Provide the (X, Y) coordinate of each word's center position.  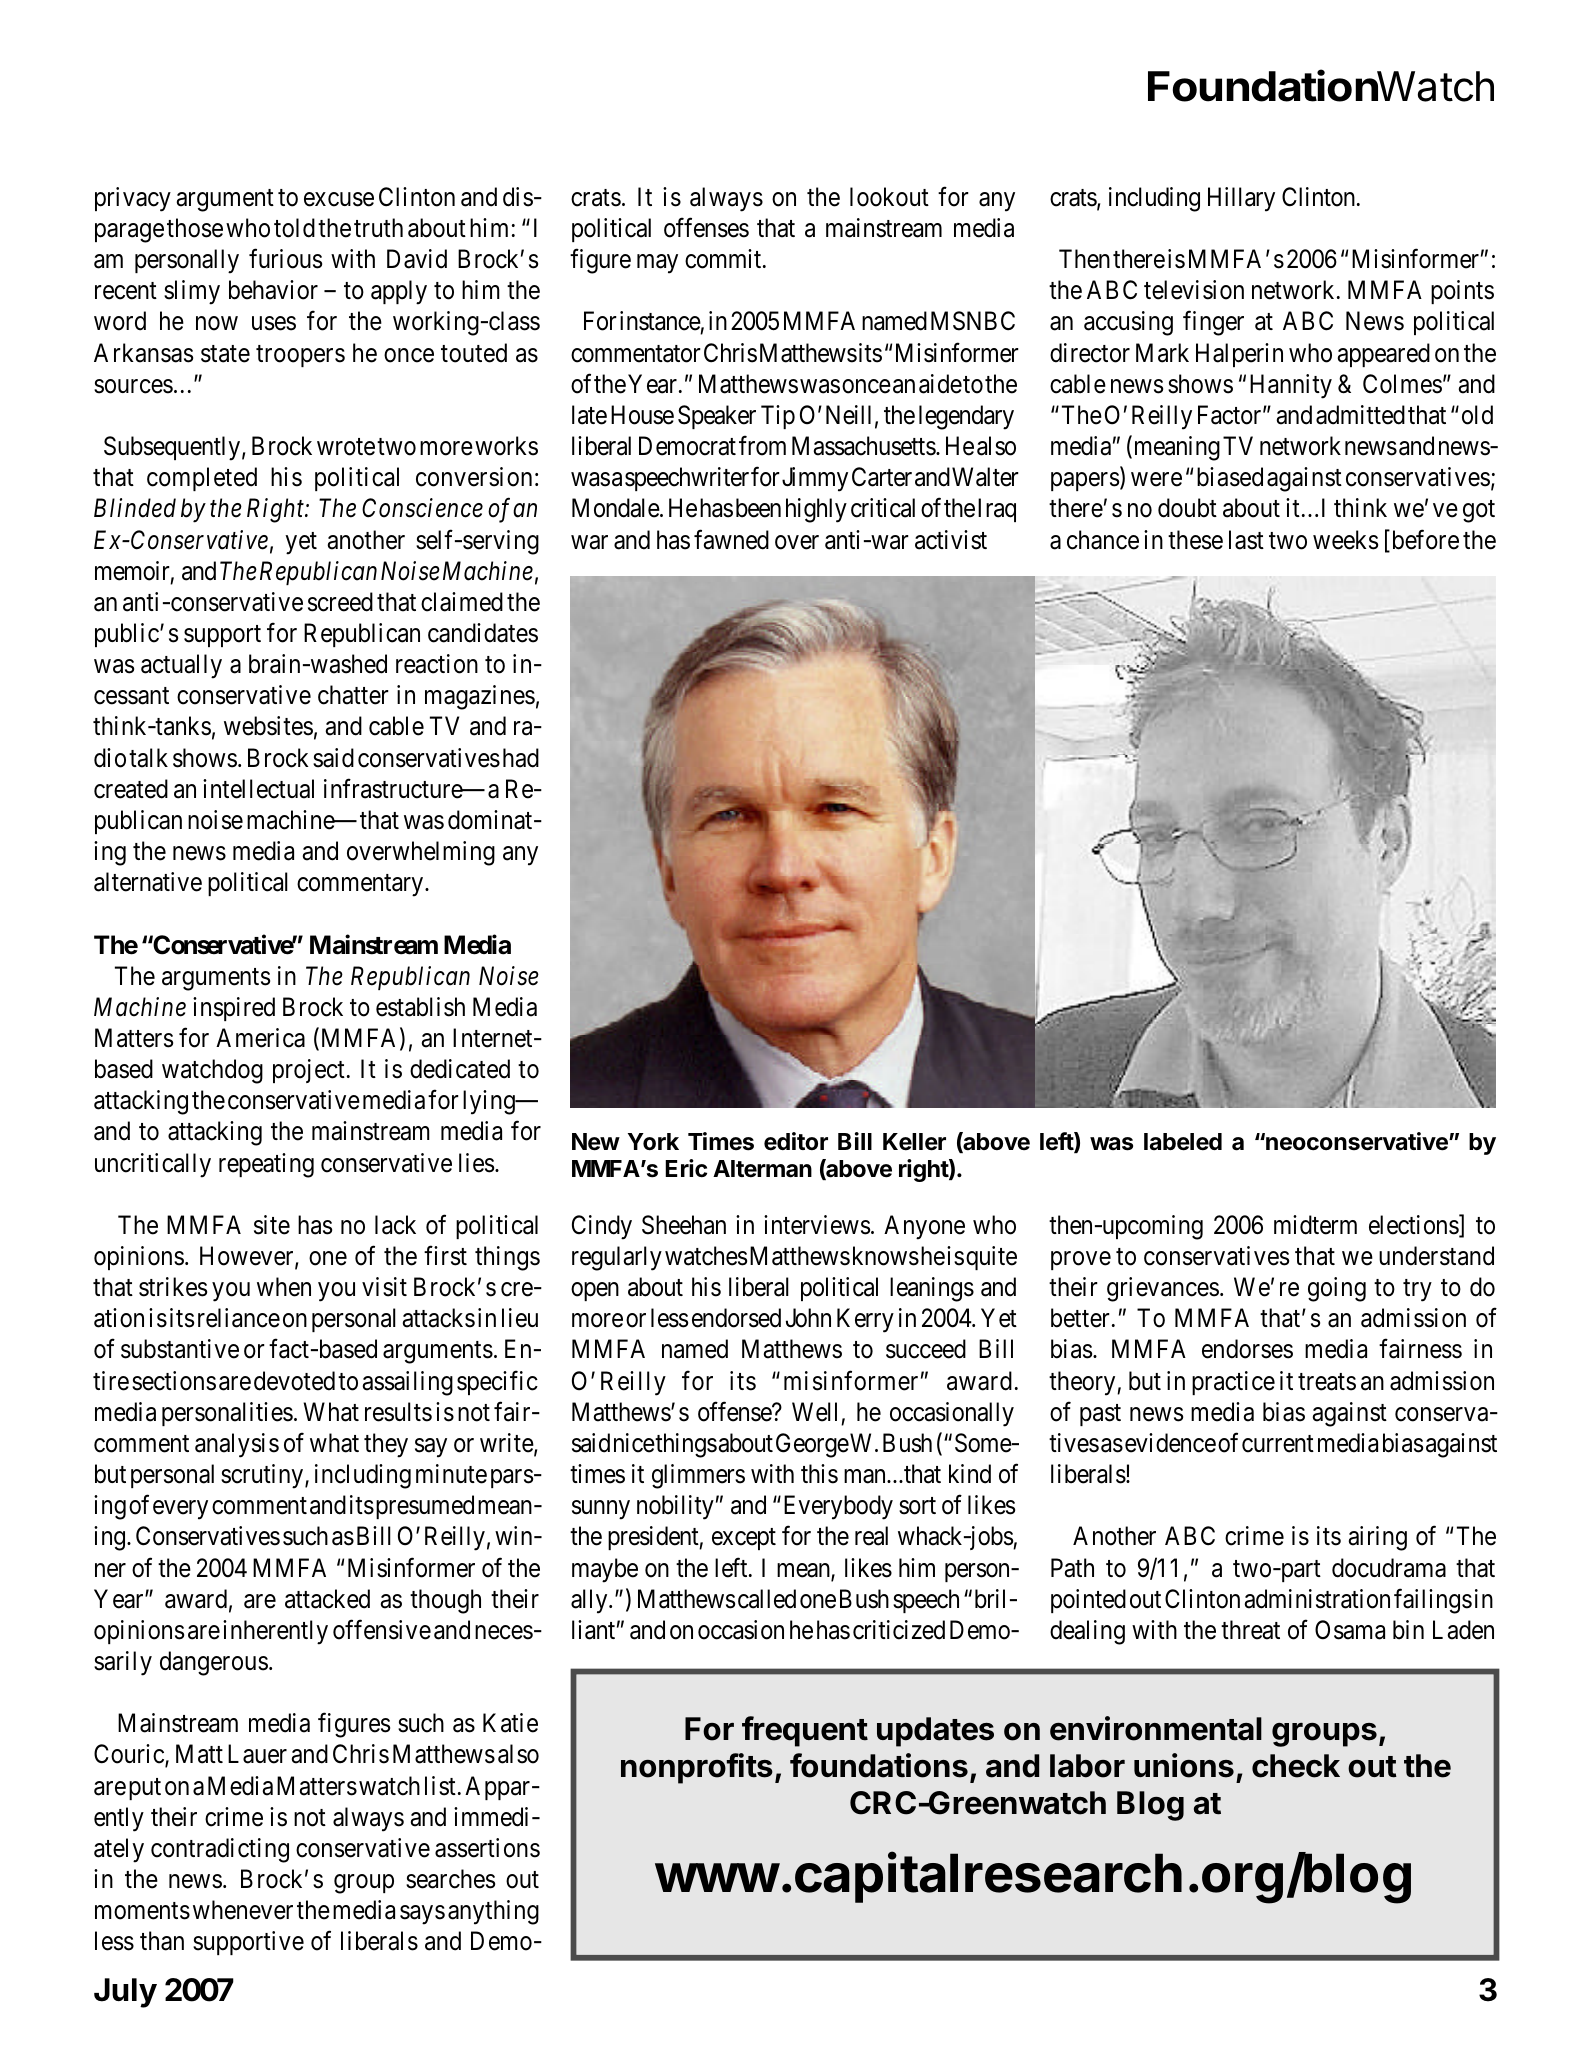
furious (285, 259)
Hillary (1241, 199)
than (162, 1941)
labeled (1183, 1142)
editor (796, 1141)
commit (724, 259)
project (309, 1071)
